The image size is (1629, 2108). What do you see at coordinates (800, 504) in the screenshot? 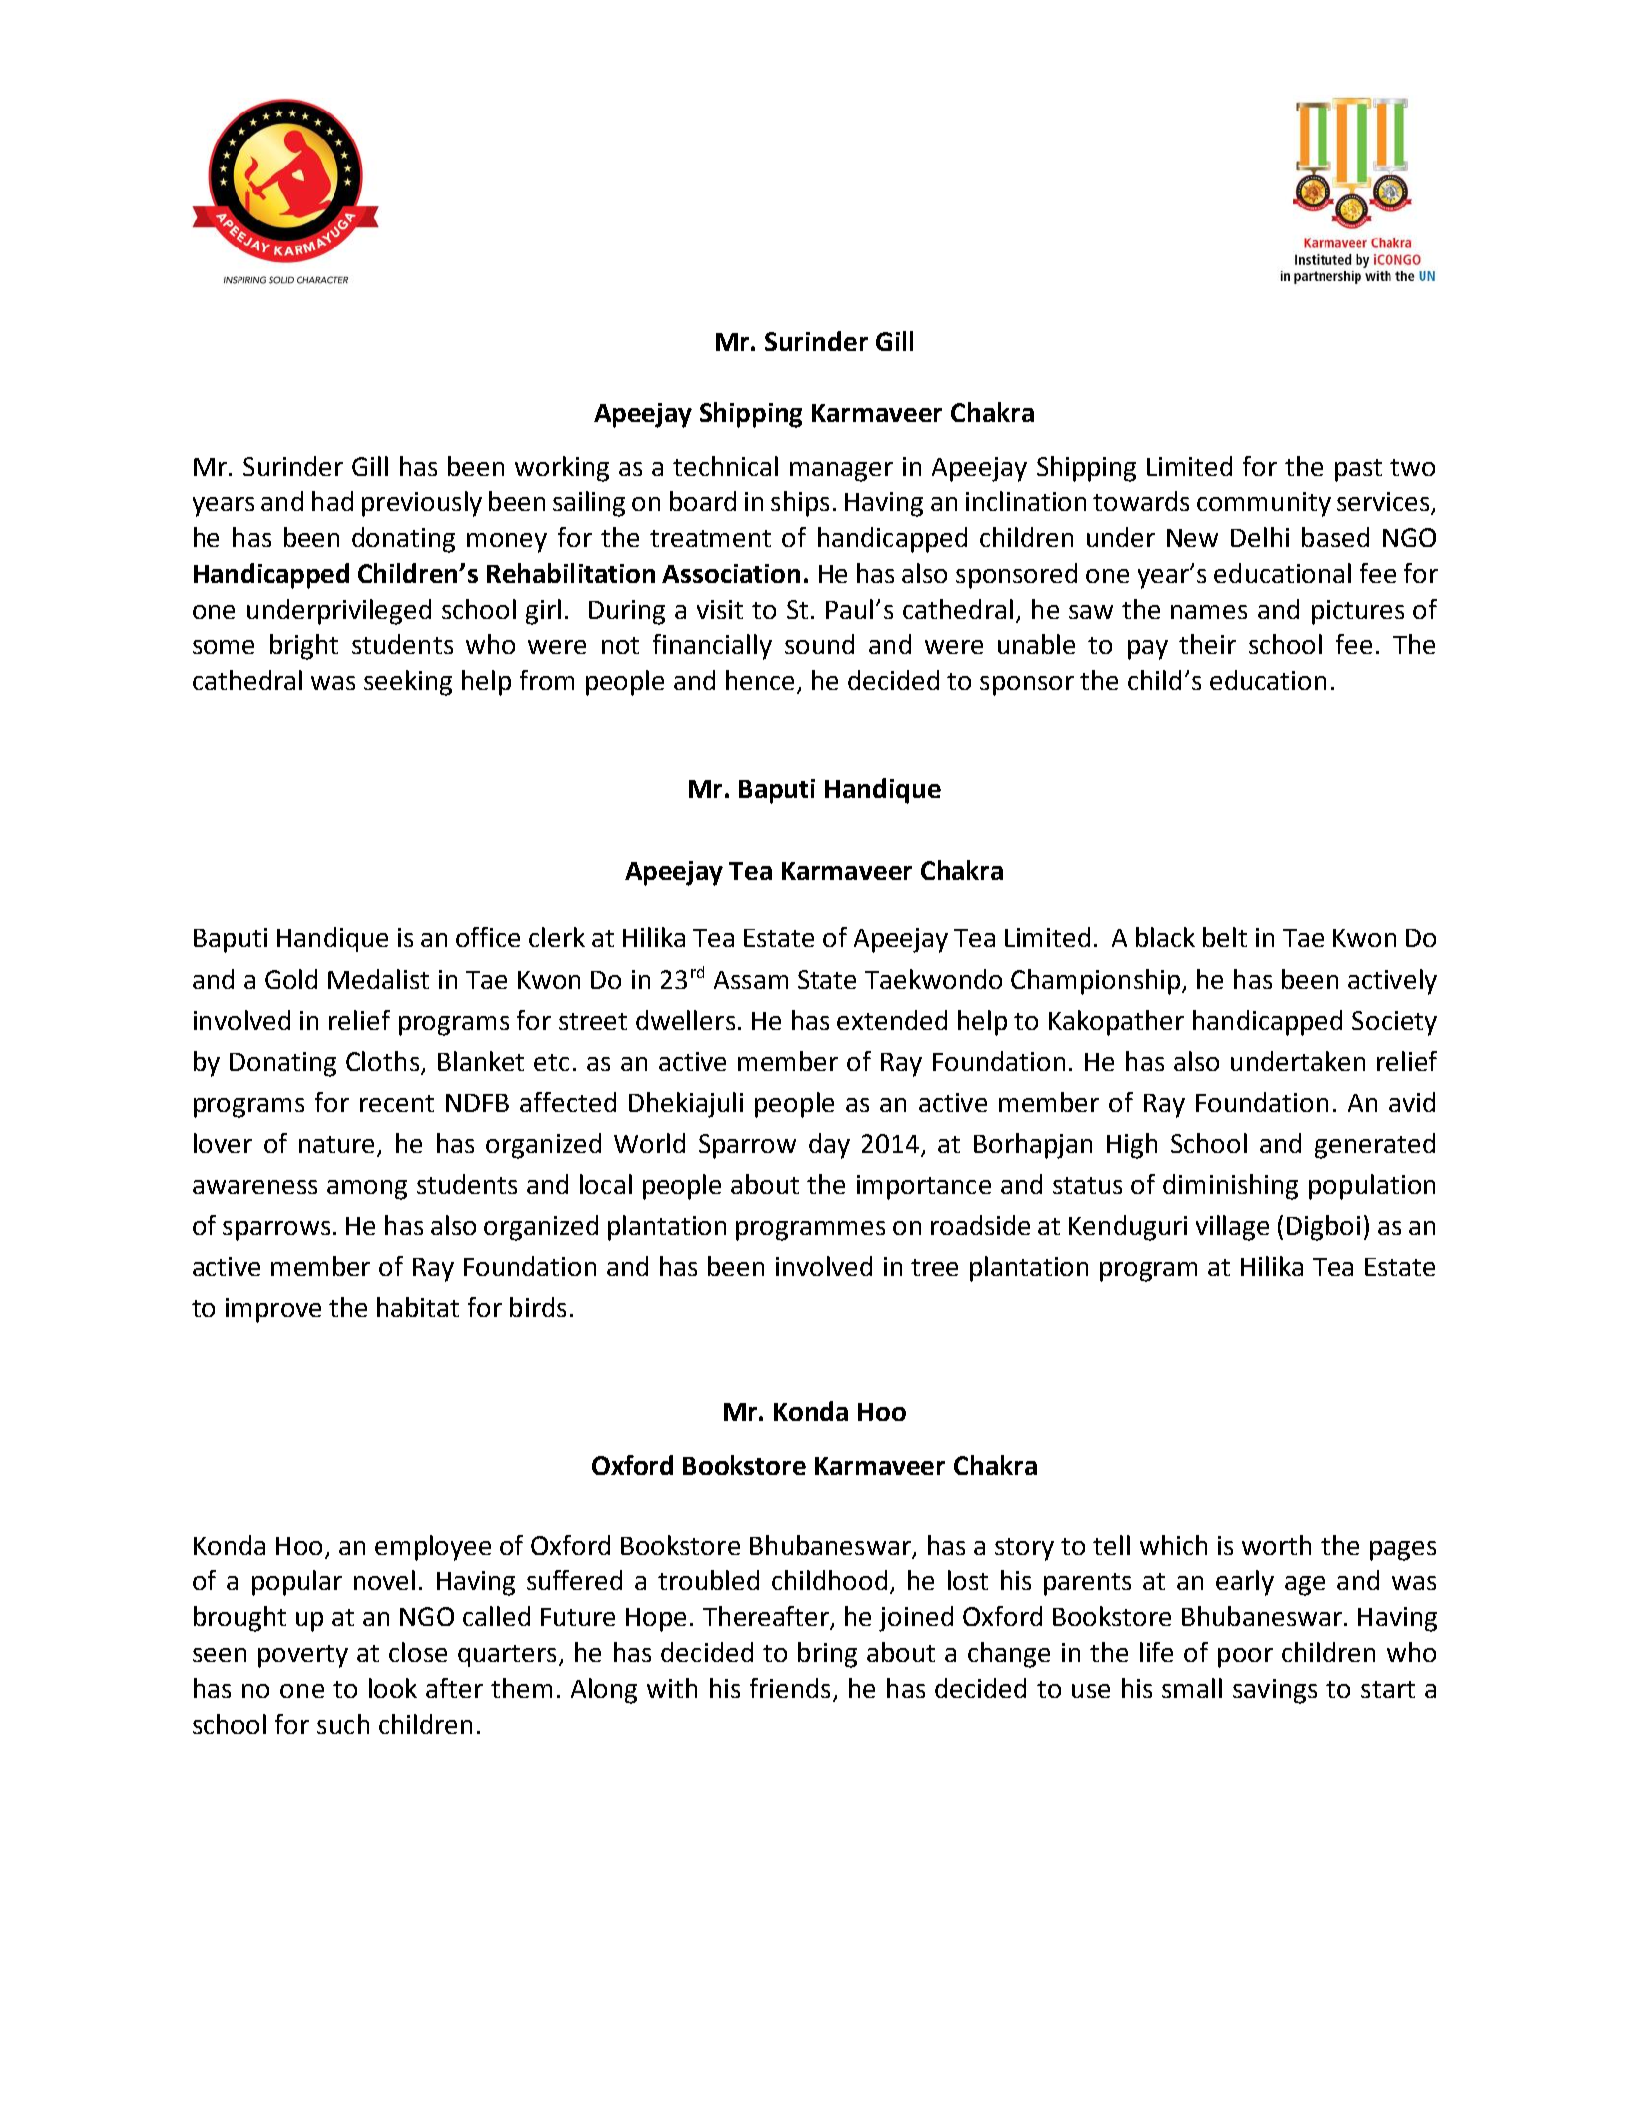
I see `ships` at bounding box center [800, 504].
